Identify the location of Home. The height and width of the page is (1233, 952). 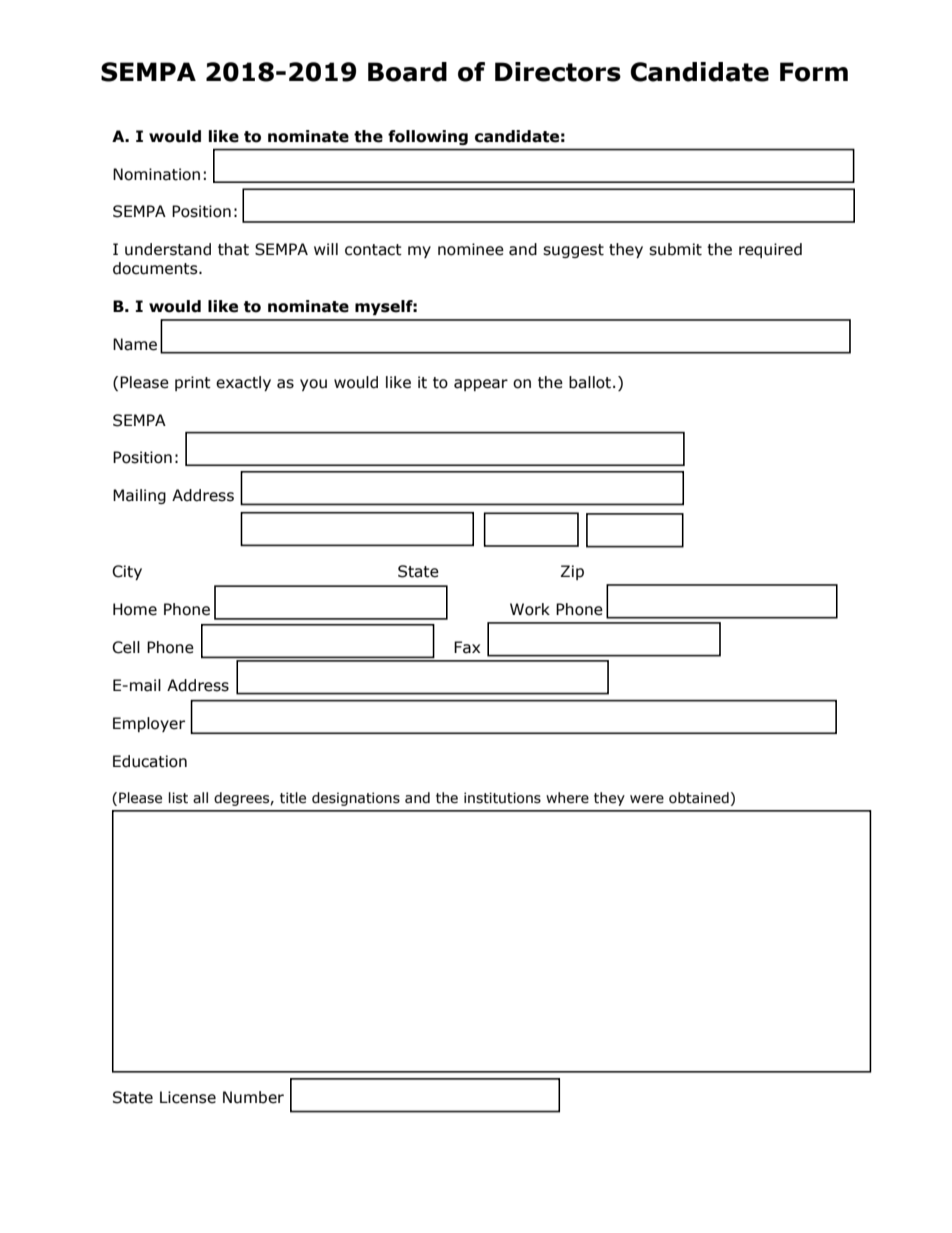
(135, 609).
